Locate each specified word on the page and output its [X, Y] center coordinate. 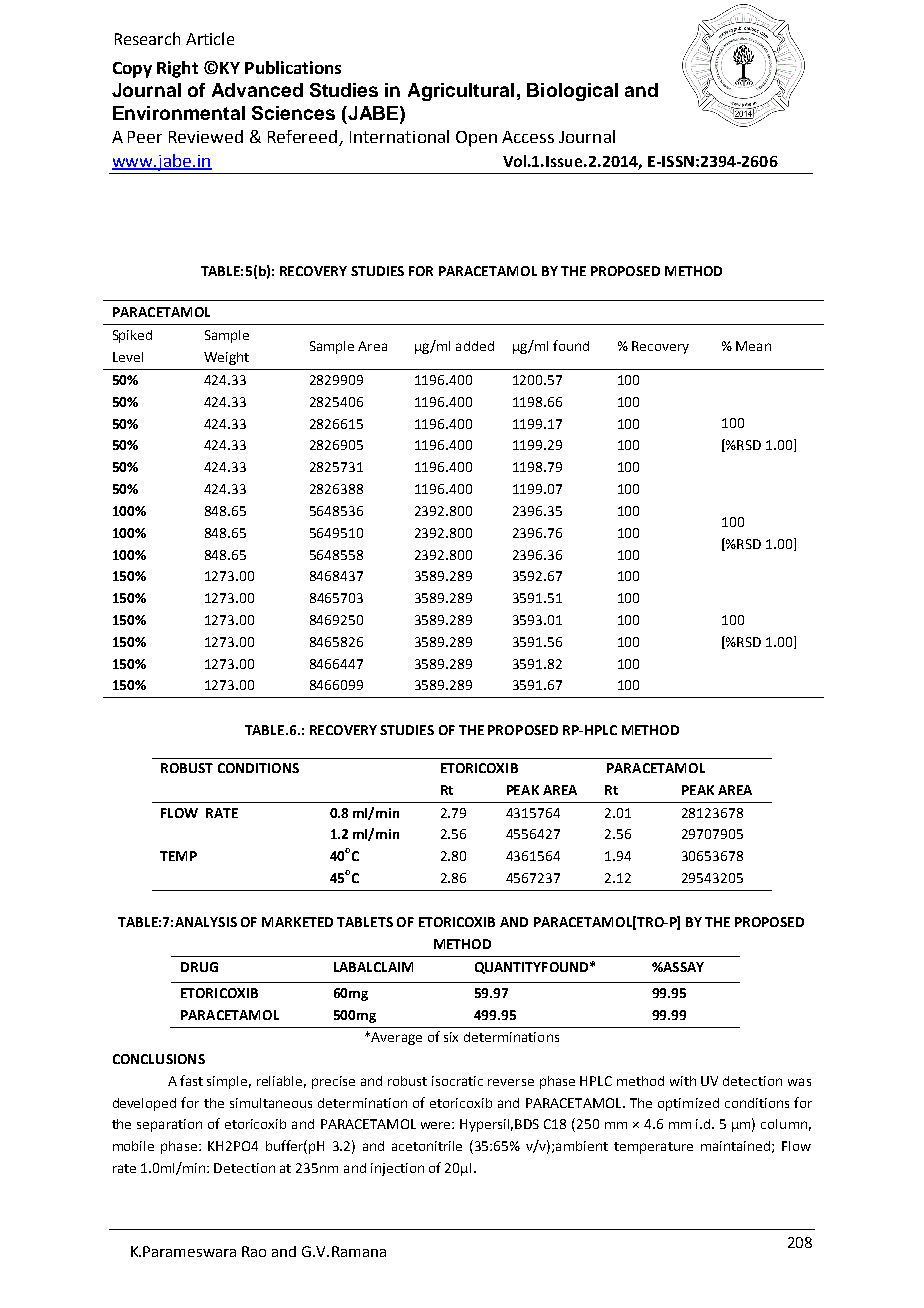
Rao [254, 1251]
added [475, 346]
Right [177, 69]
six [451, 1037]
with [683, 1081]
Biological [572, 92]
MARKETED [297, 922]
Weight [226, 358]
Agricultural [461, 92]
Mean [753, 346]
